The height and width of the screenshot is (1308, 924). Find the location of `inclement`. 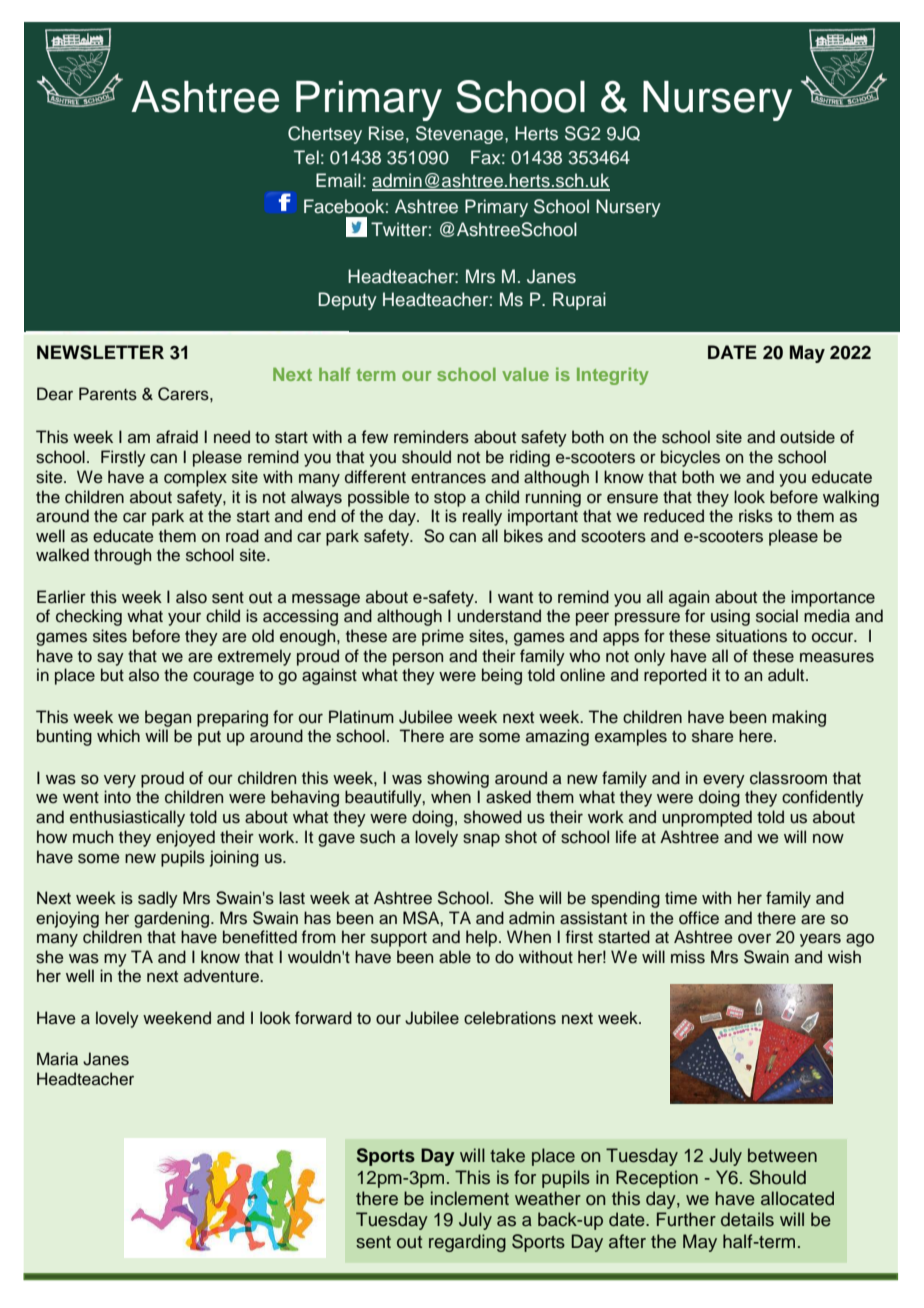

inclement is located at coordinates (470, 1198).
